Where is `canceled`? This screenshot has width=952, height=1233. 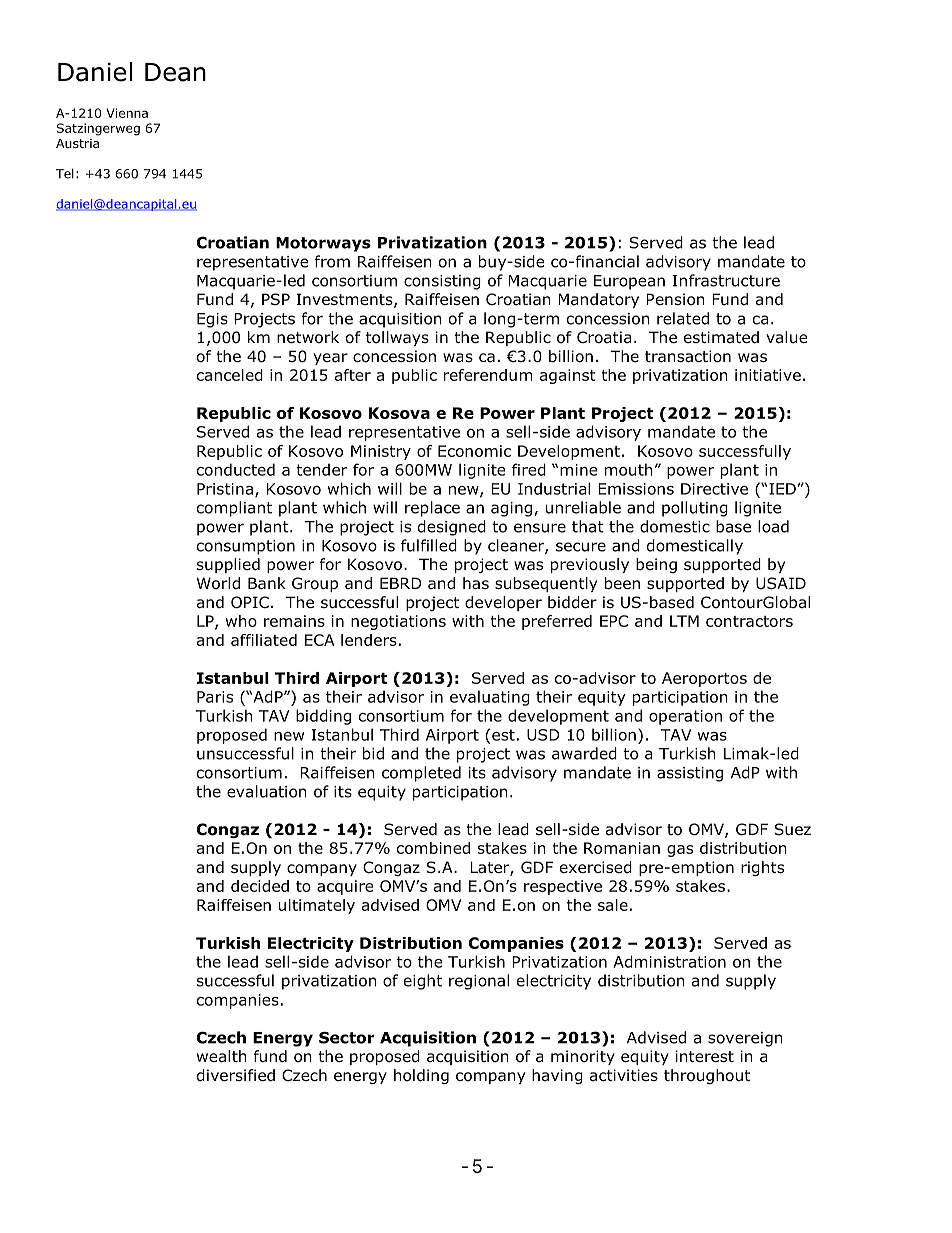 canceled is located at coordinates (230, 375).
